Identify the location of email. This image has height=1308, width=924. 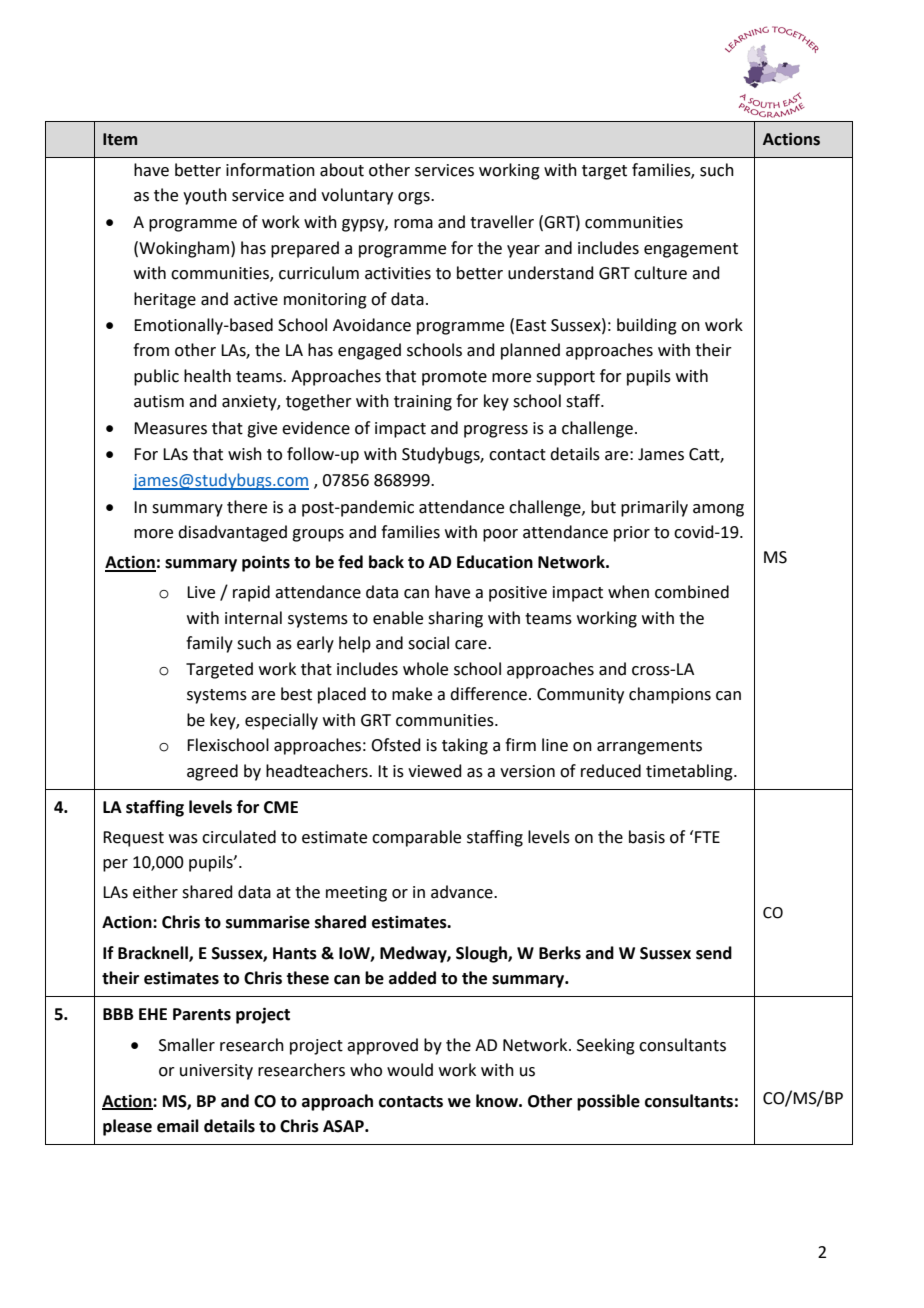
(178, 1126).
